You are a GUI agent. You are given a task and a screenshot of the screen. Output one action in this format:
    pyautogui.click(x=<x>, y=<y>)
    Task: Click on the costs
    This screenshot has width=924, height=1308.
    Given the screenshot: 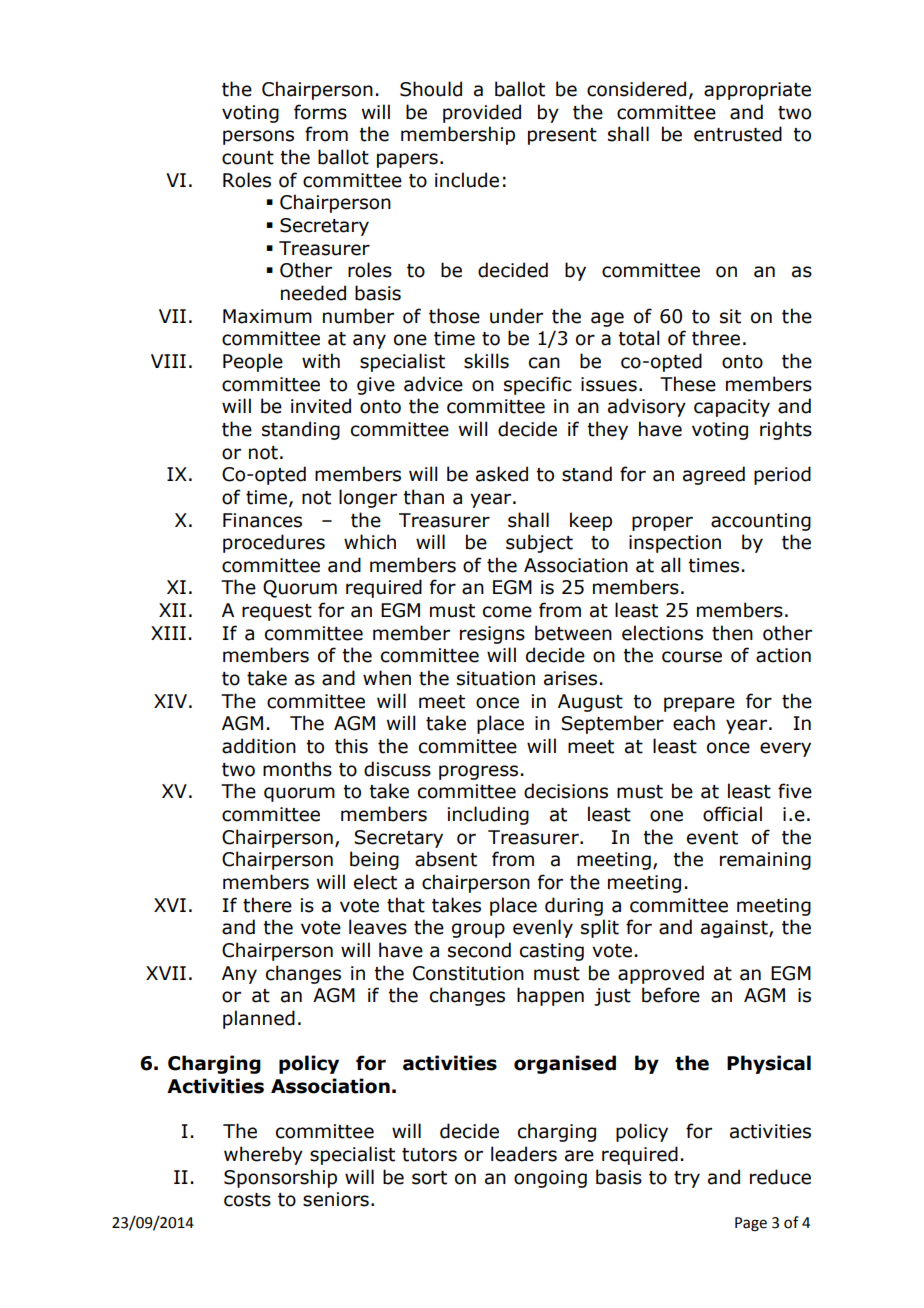 What is the action you would take?
    pyautogui.click(x=247, y=1200)
